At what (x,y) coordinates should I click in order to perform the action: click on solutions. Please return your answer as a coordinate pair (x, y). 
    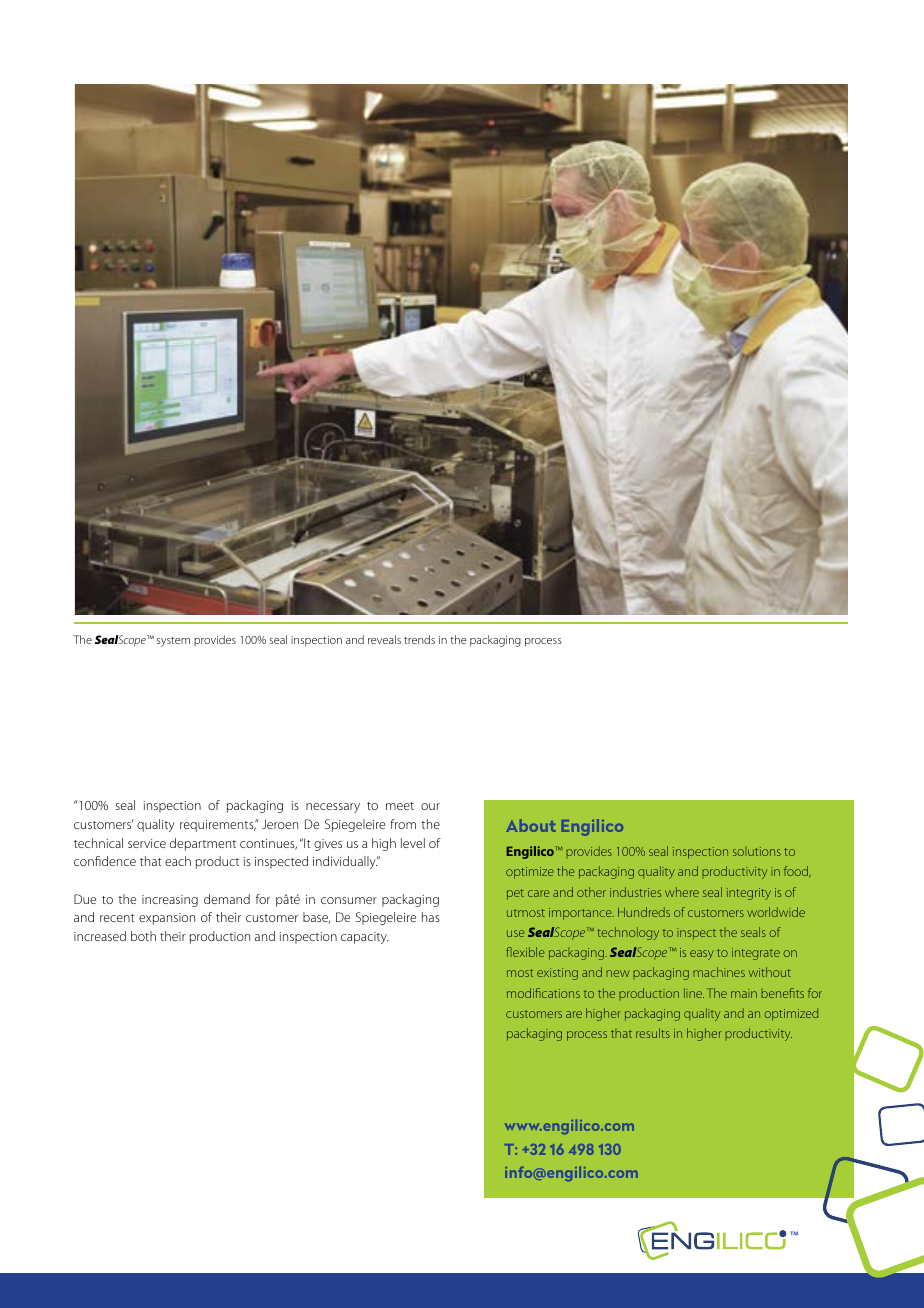
    Looking at the image, I should click on (757, 851).
